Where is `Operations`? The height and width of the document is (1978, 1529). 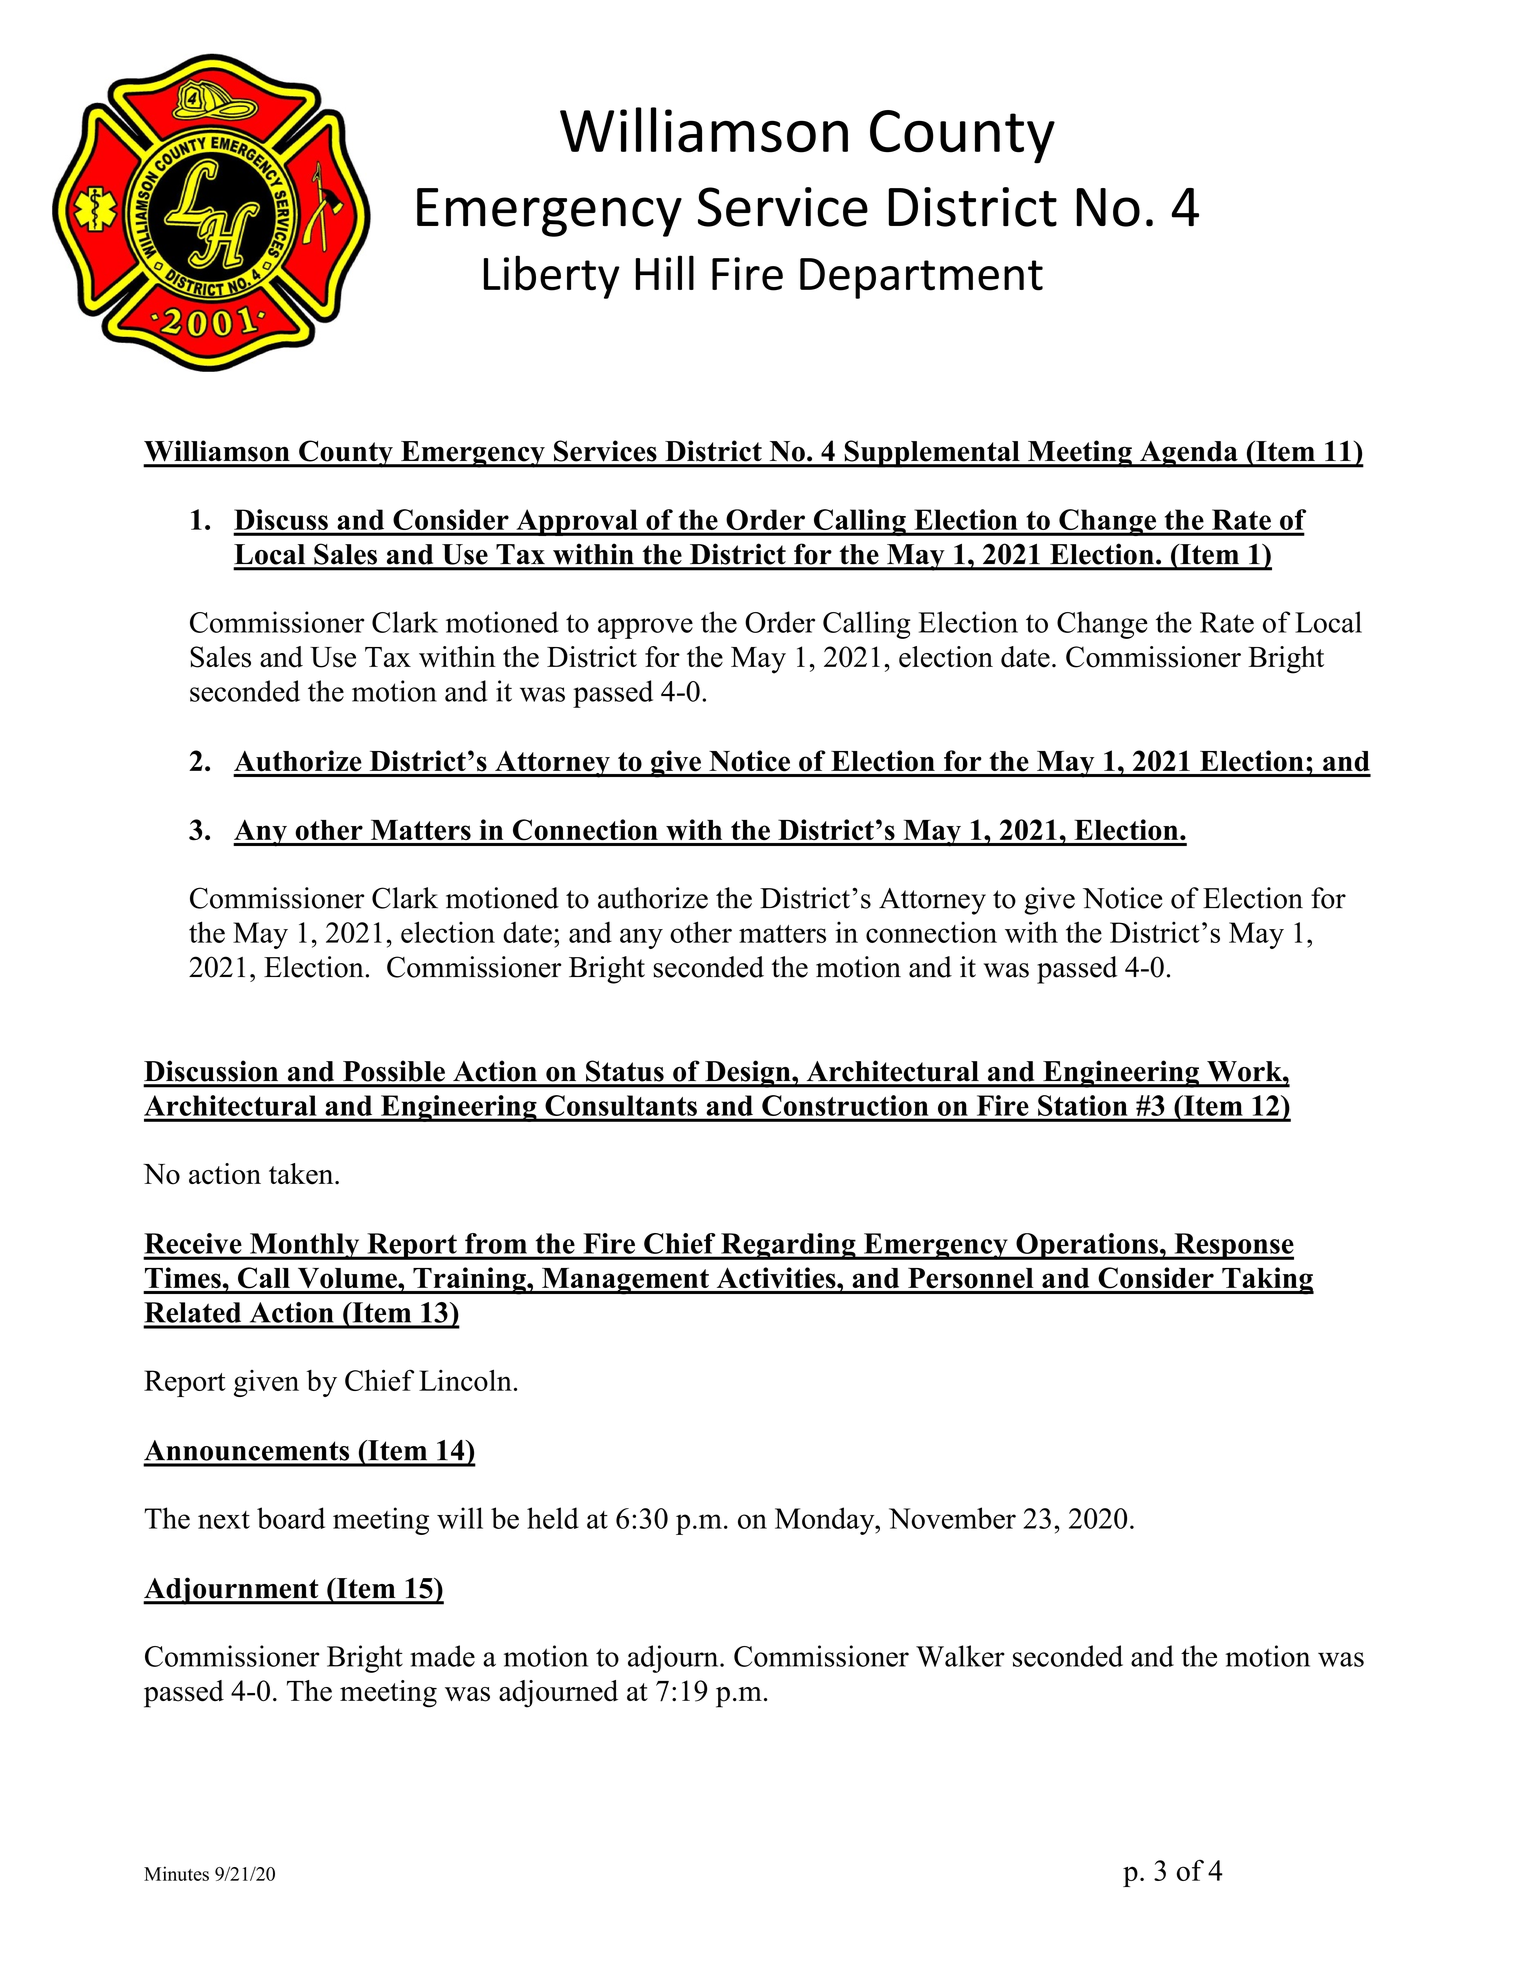 Operations is located at coordinates (1087, 1246).
